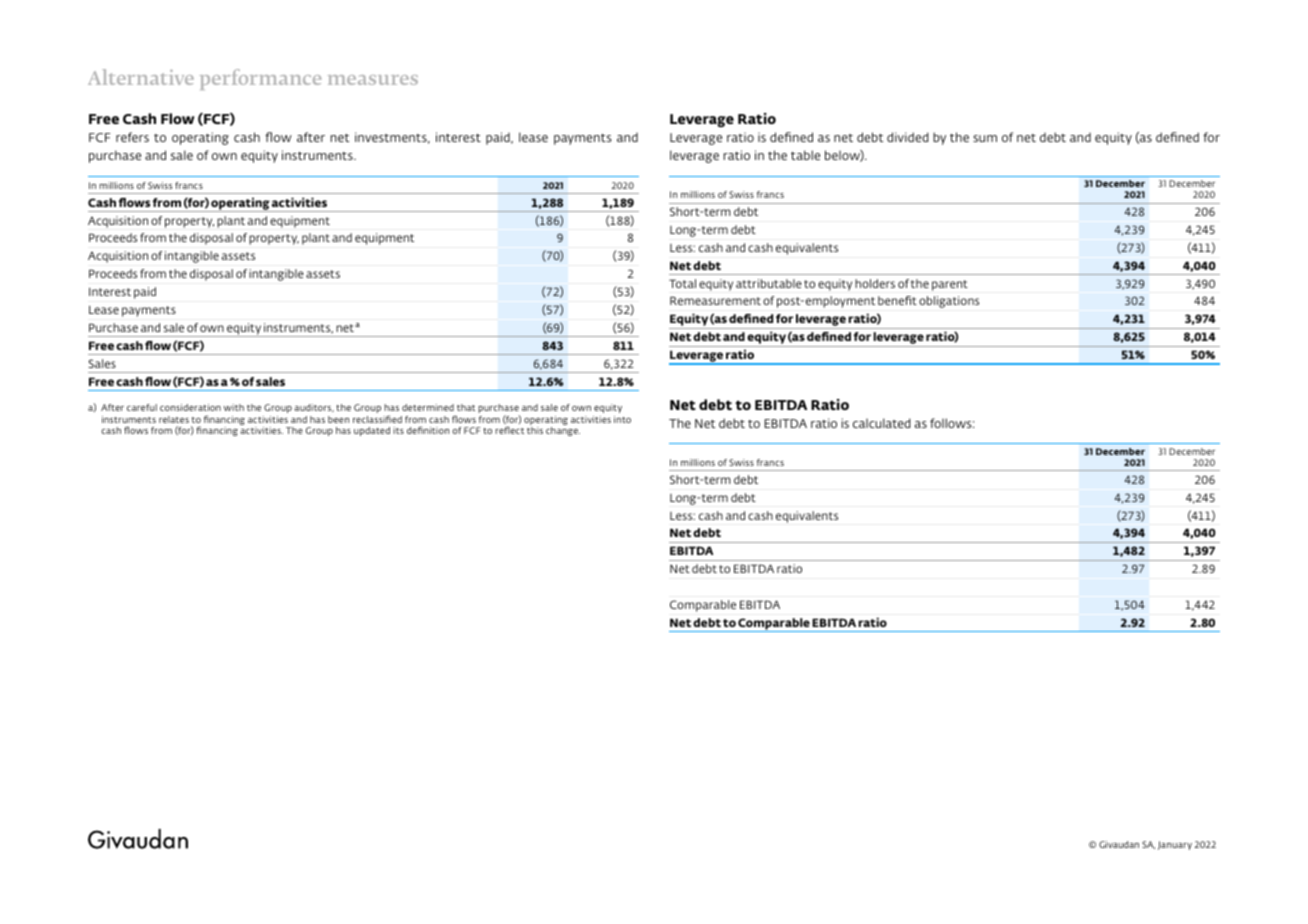  I want to click on into, so click(622, 419).
